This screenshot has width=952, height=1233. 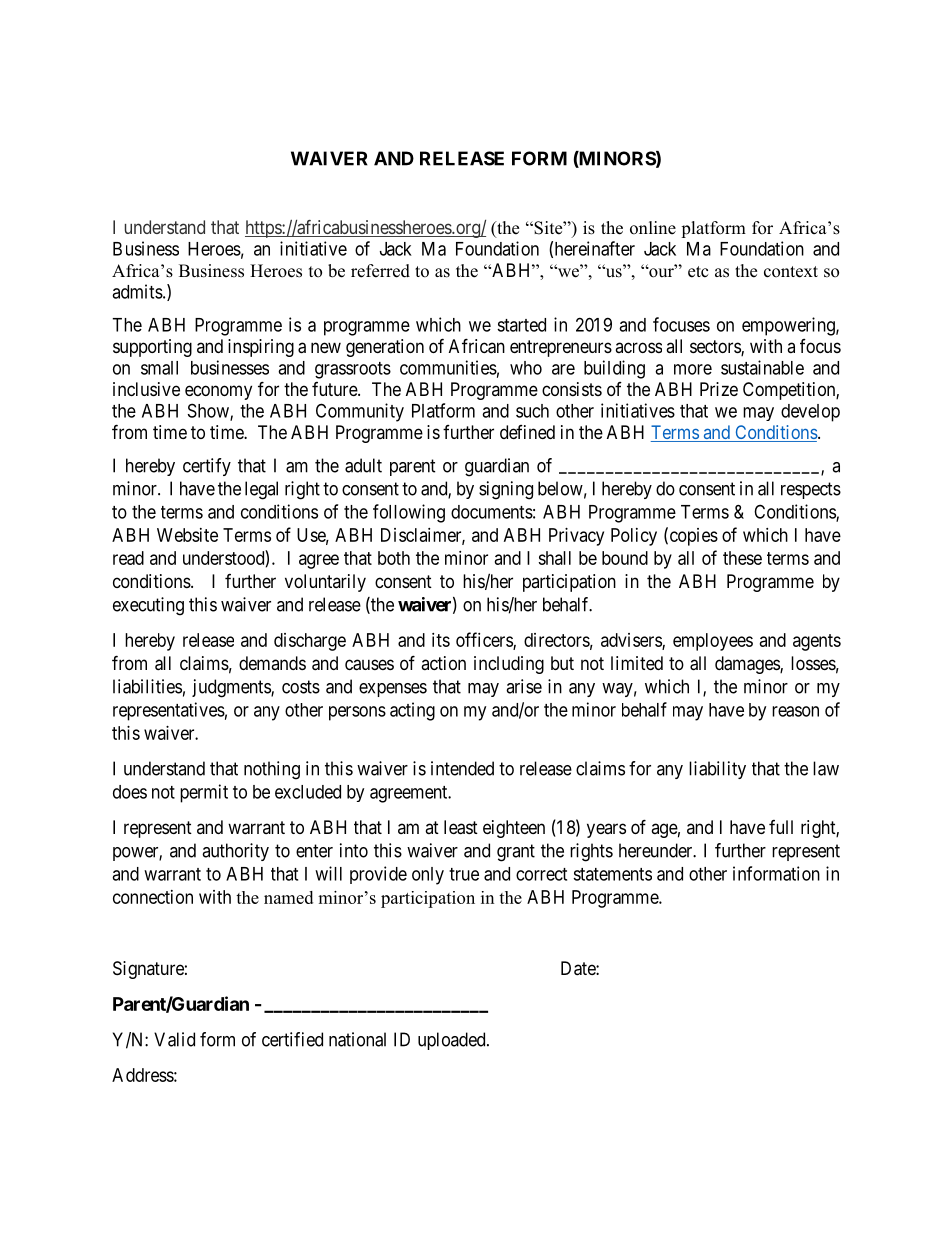 I want to click on intended, so click(x=462, y=768).
